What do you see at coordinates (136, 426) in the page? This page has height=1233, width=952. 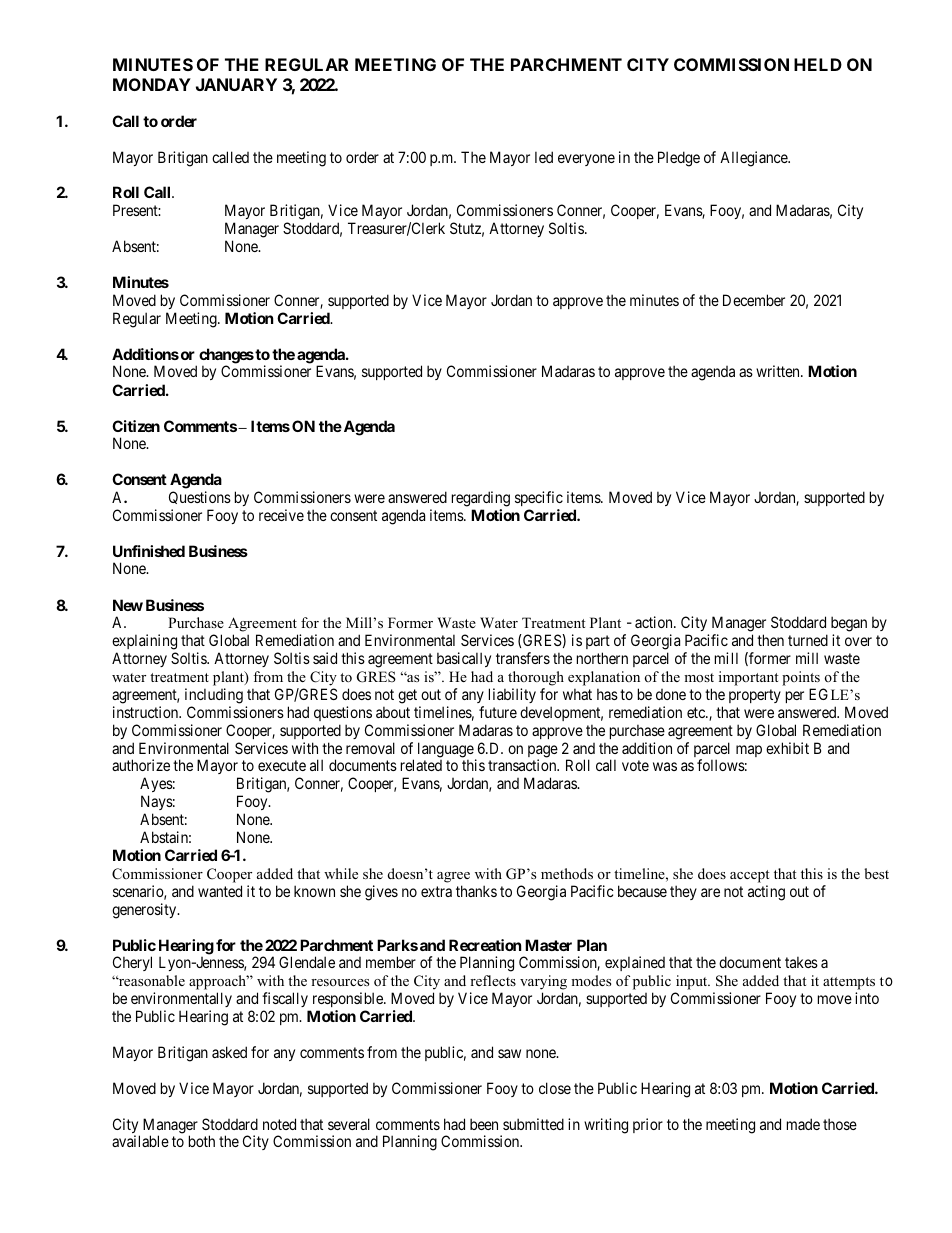 I see `Citizen` at bounding box center [136, 426].
